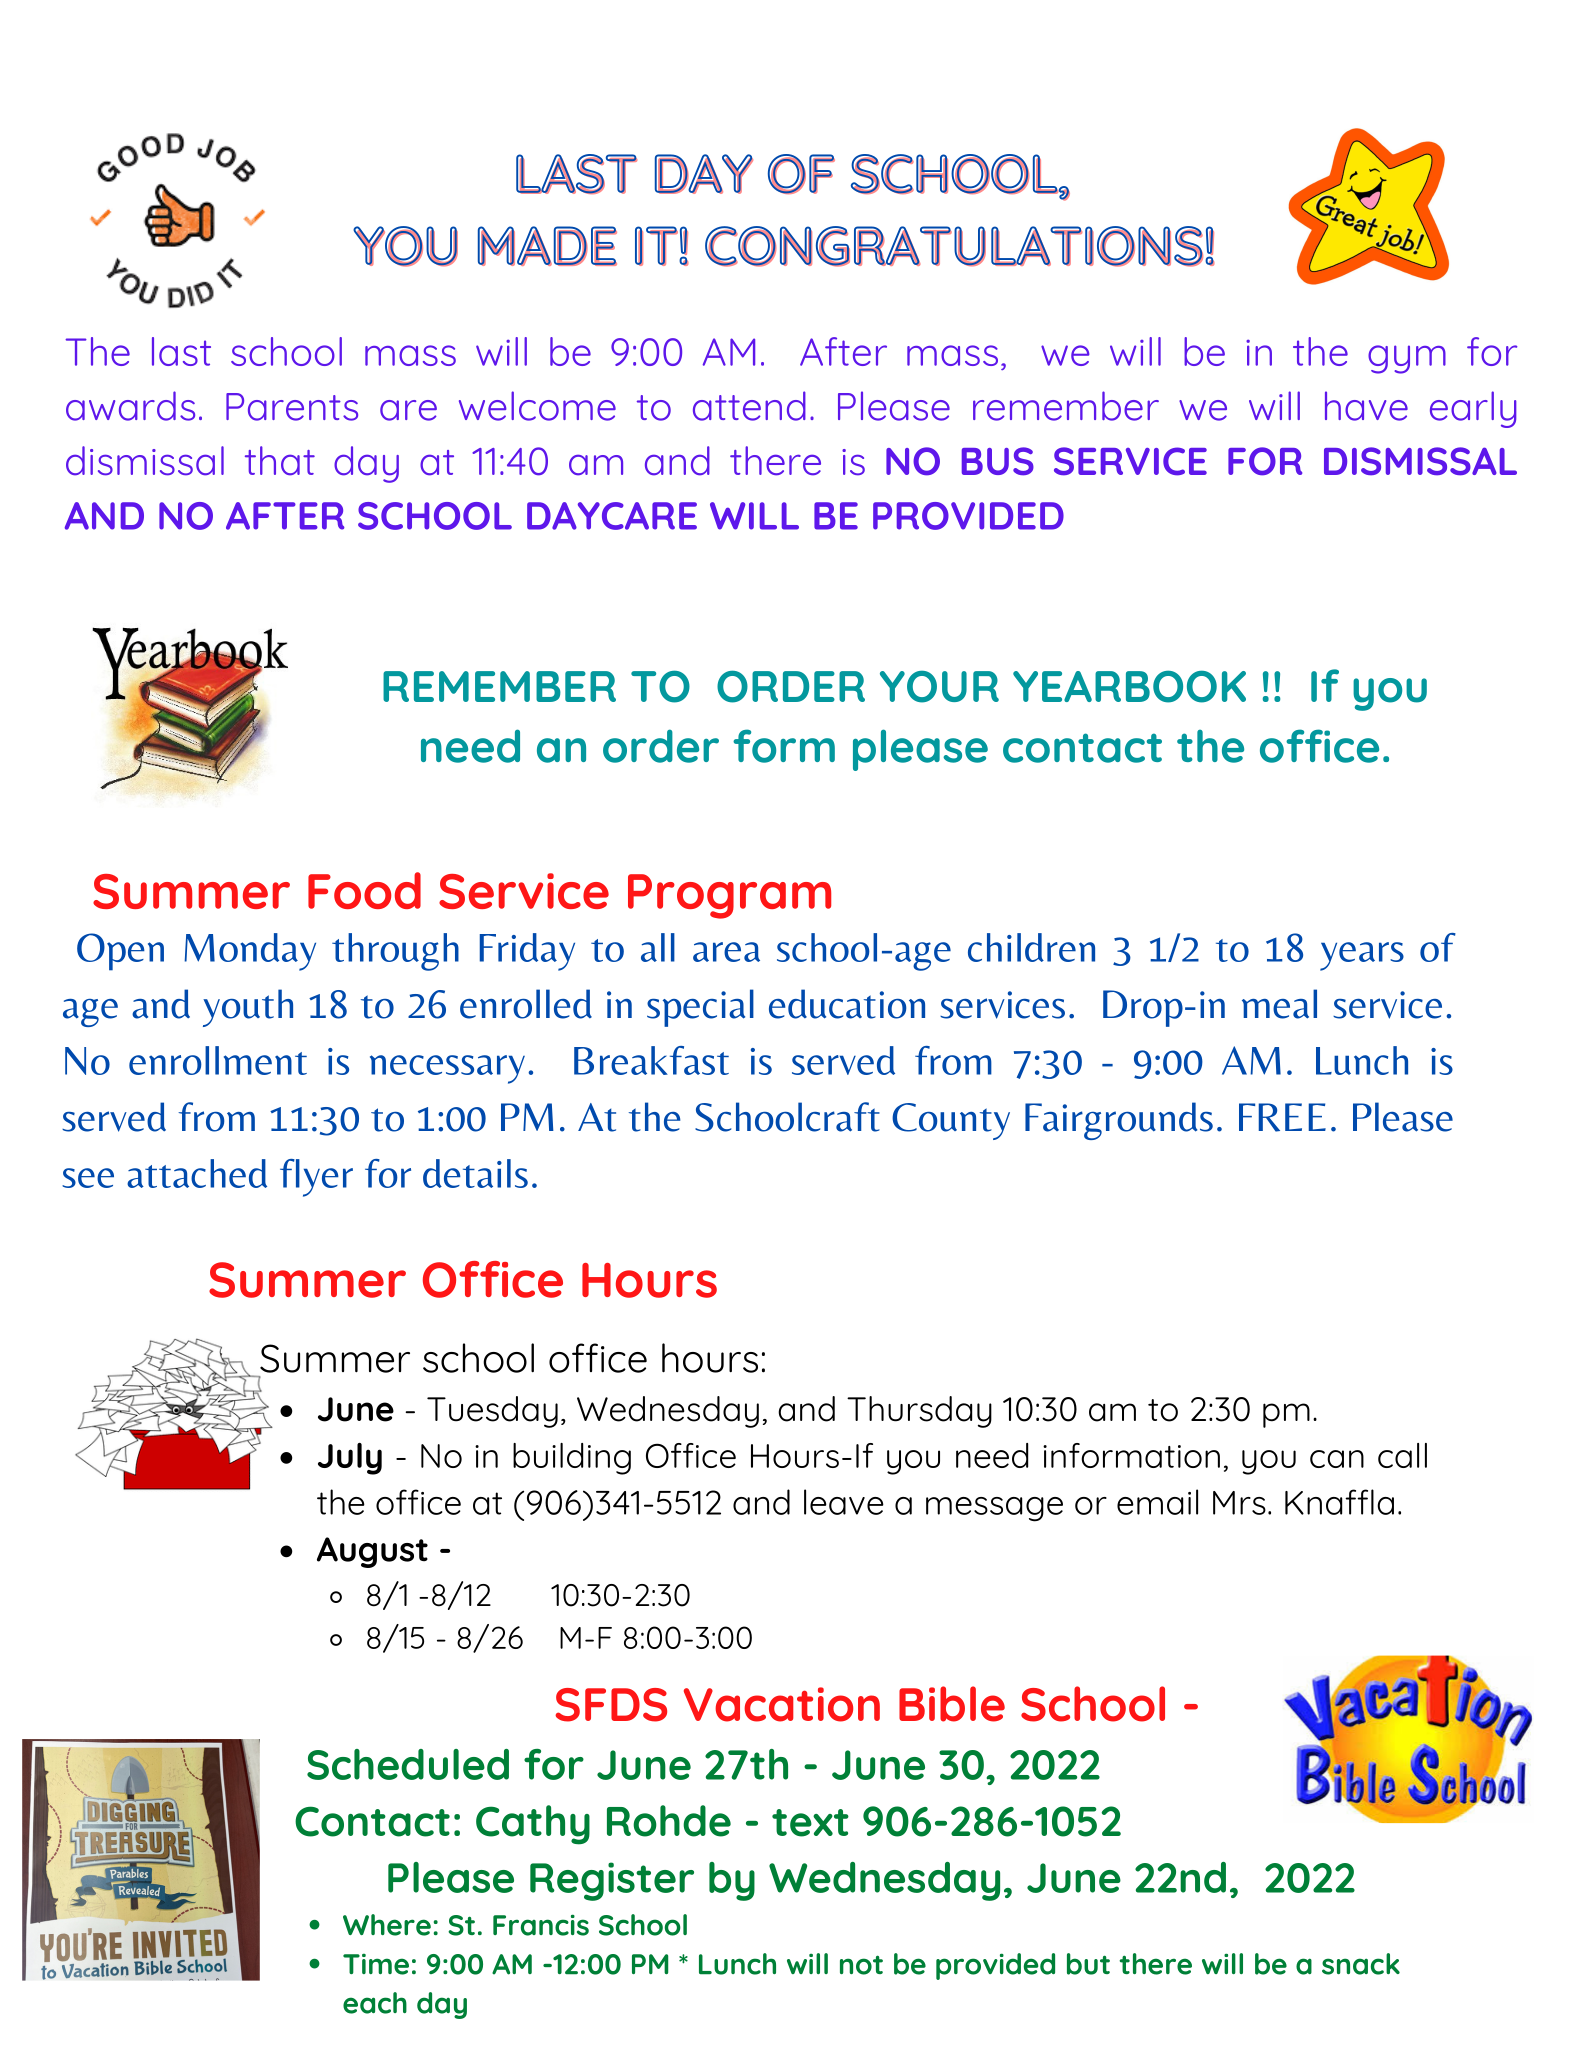  I want to click on Parents, so click(292, 407).
